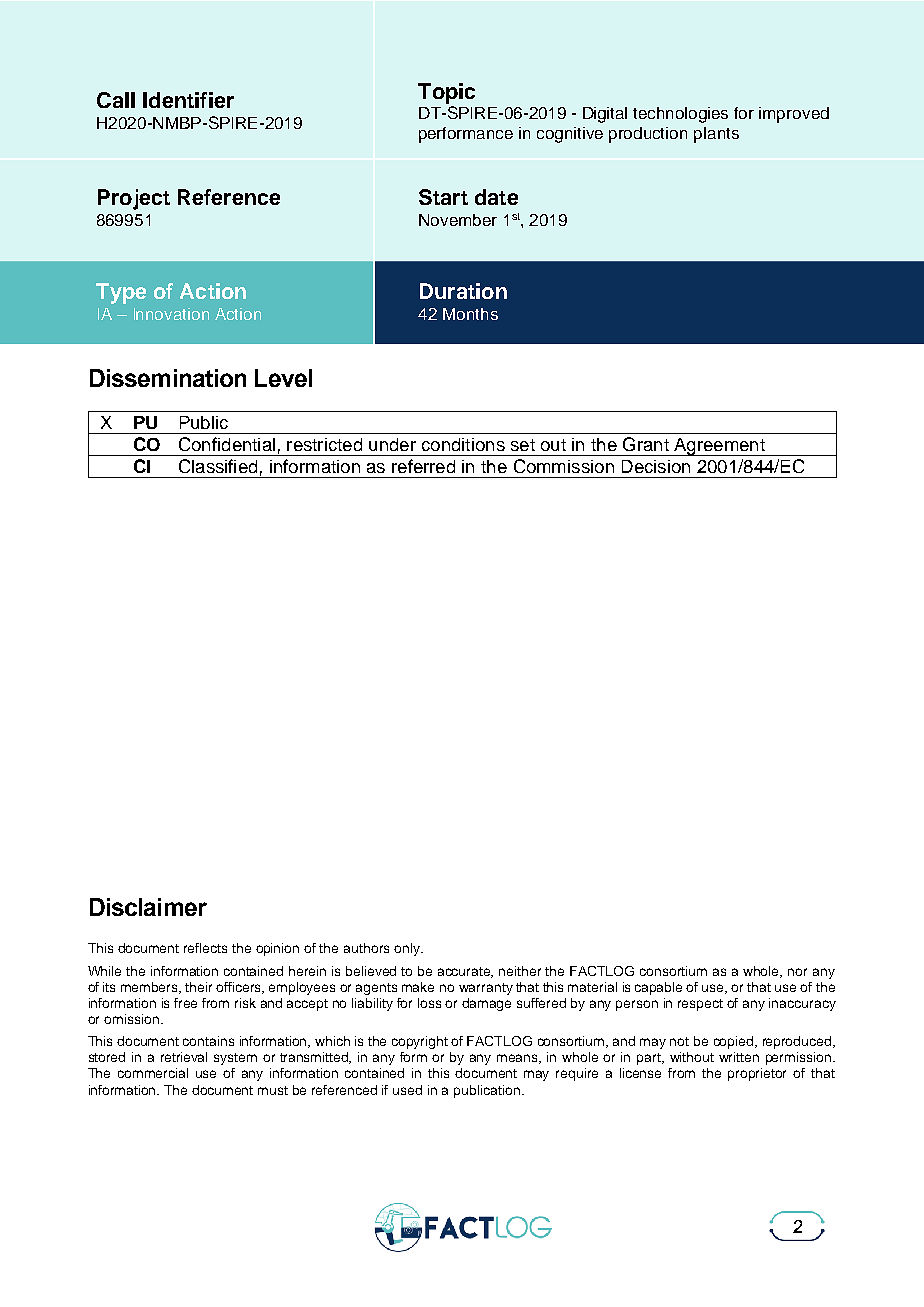  What do you see at coordinates (656, 466) in the page?
I see `Decision` at bounding box center [656, 466].
